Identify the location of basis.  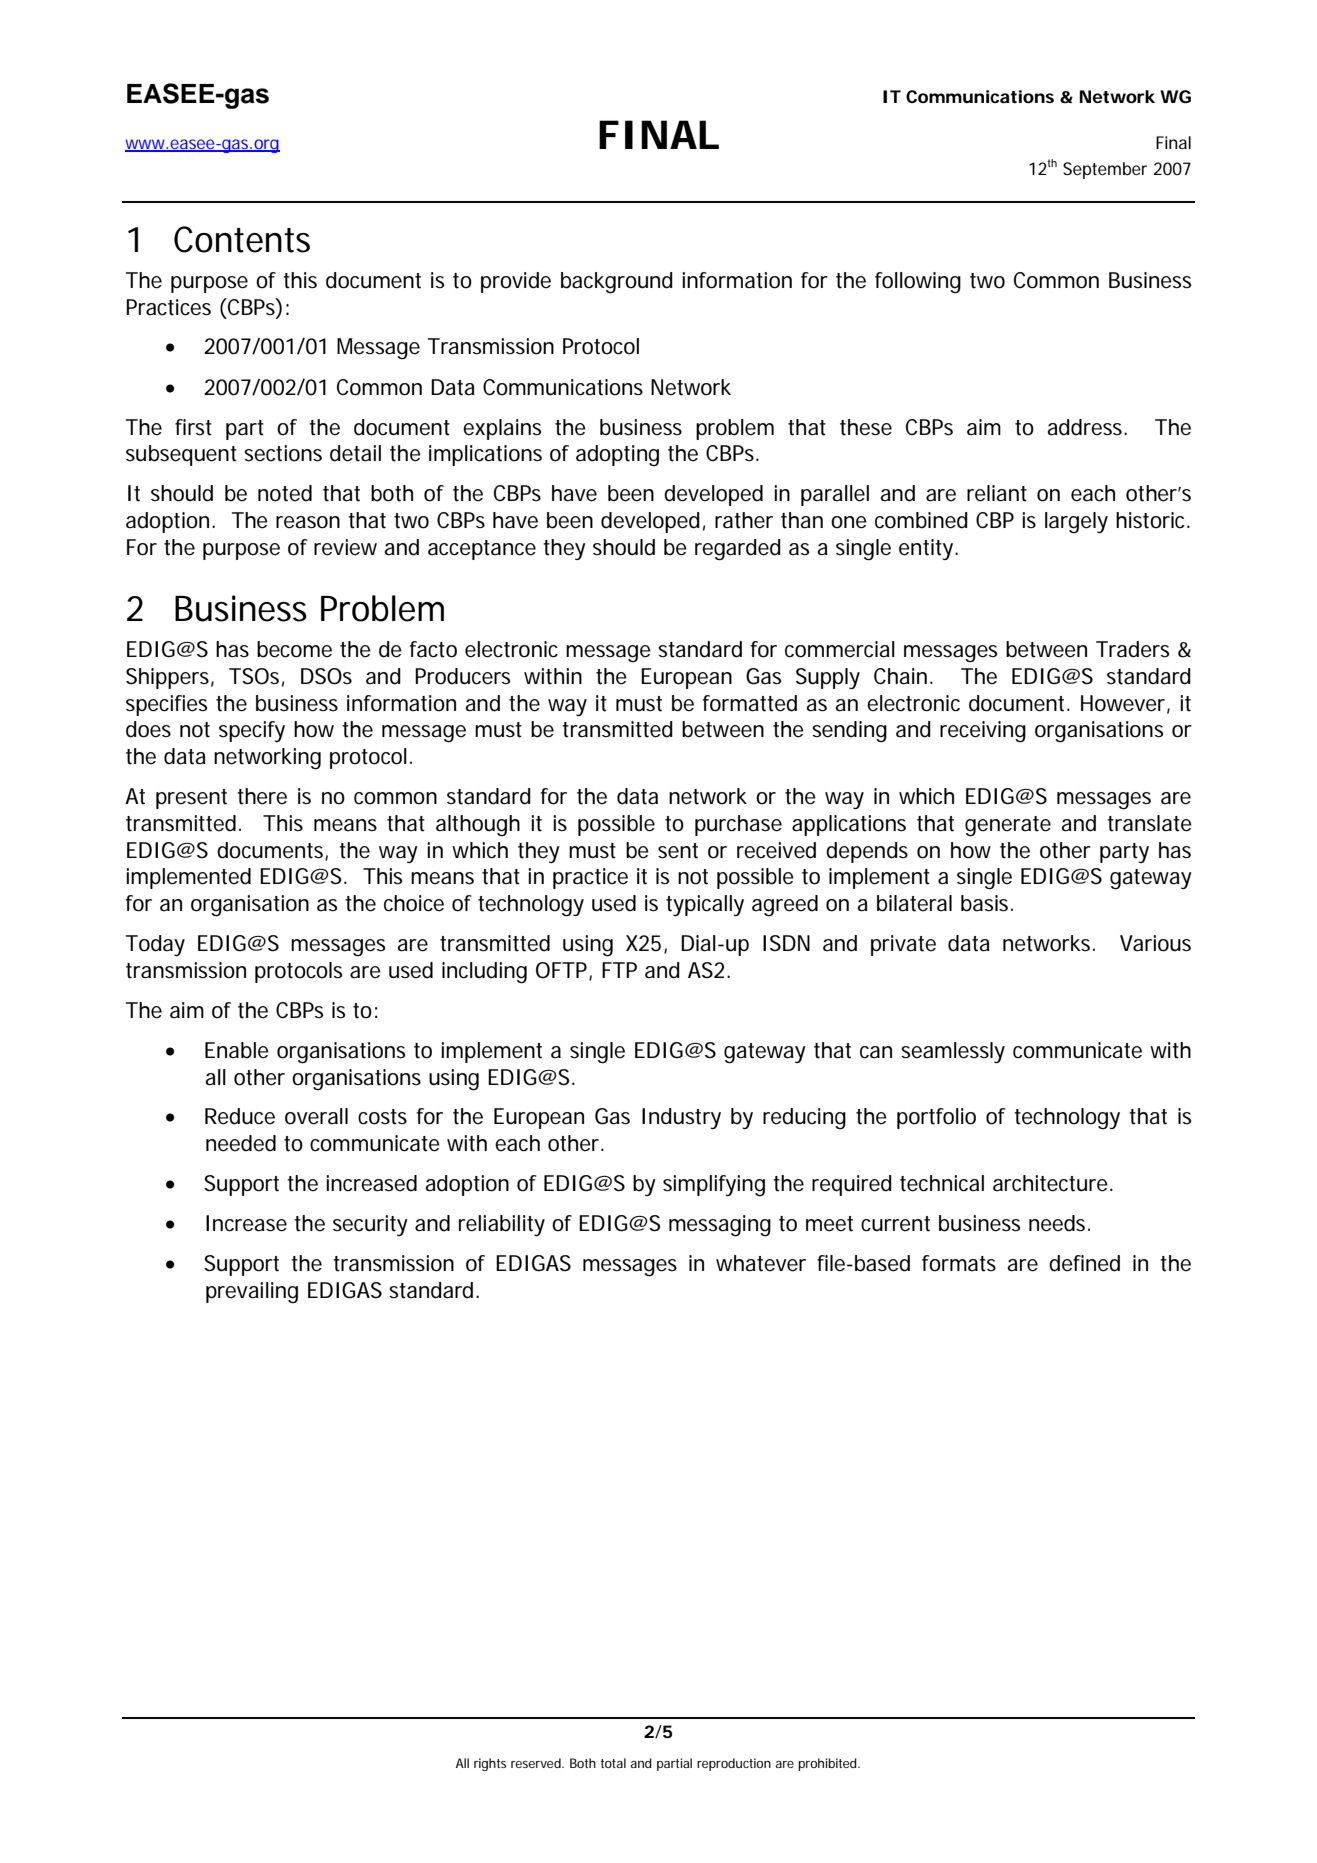
(987, 903).
